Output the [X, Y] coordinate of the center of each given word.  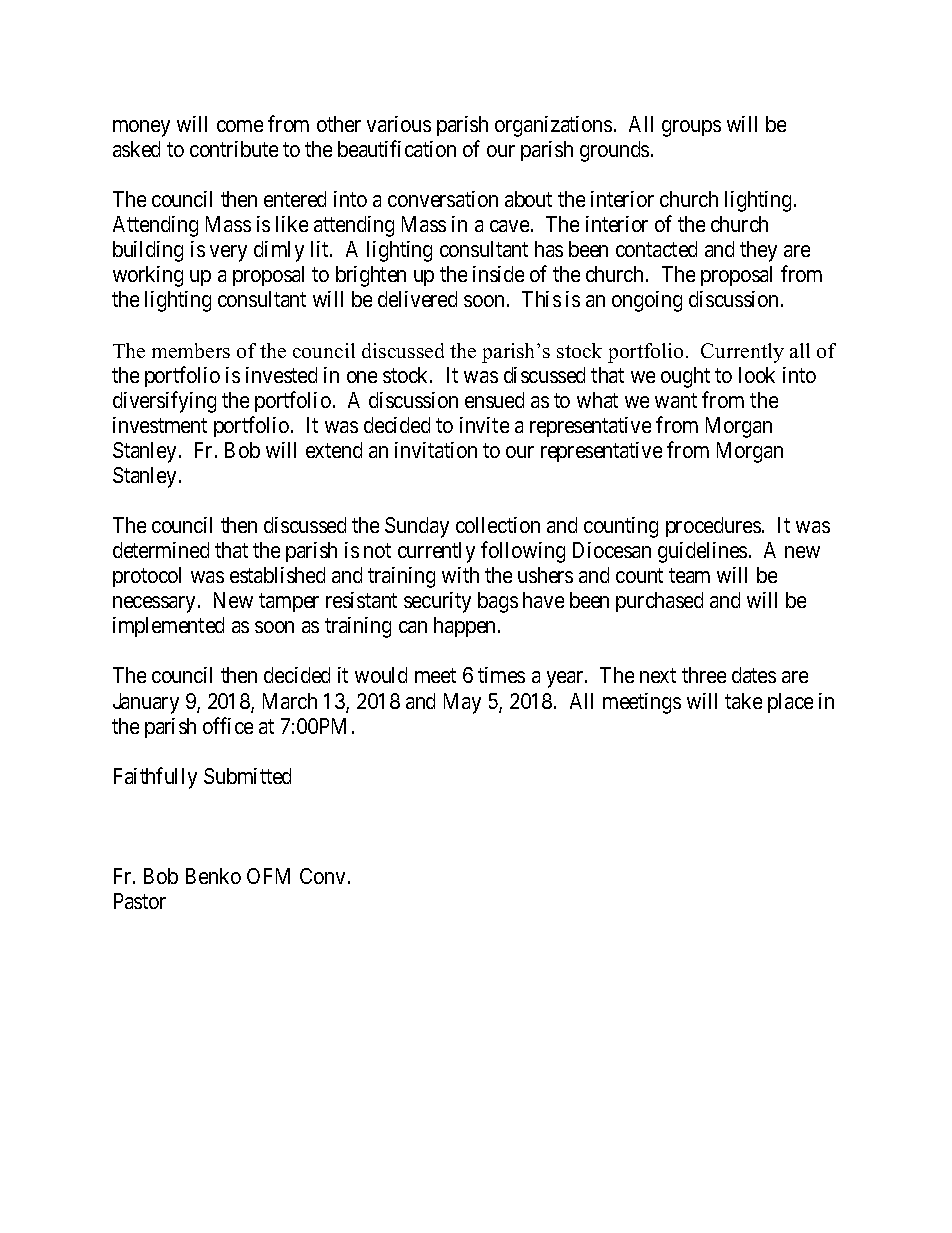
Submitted [247, 776]
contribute [234, 149]
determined [161, 550]
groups [691, 128]
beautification [397, 148]
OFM [268, 876]
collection [498, 525]
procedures [713, 527]
